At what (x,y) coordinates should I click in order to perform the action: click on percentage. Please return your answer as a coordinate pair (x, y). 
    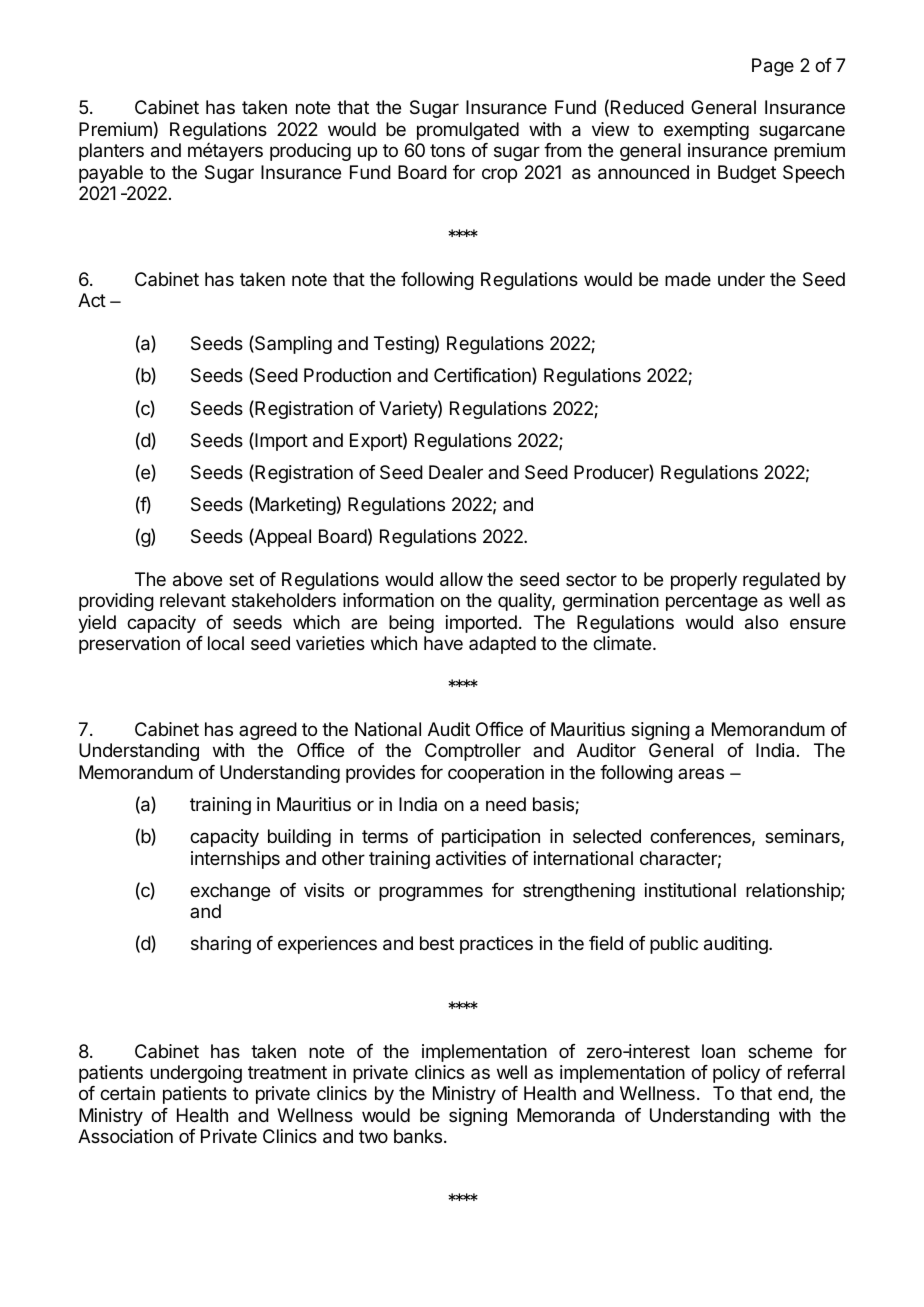
    Looking at the image, I should click on (712, 602).
